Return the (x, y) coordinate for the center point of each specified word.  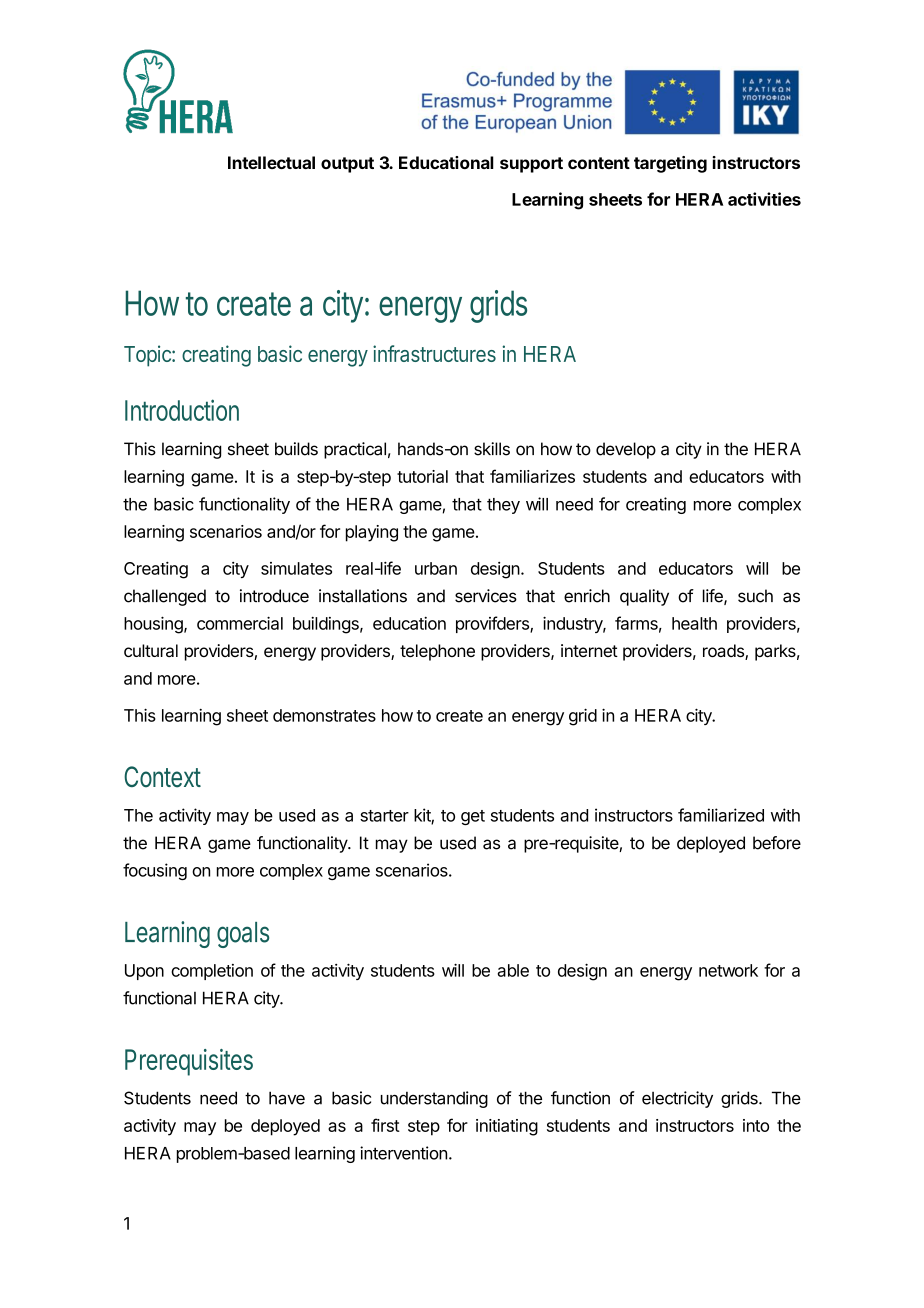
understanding (434, 1099)
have (287, 1098)
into (756, 1125)
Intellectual (271, 162)
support (531, 165)
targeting (670, 164)
